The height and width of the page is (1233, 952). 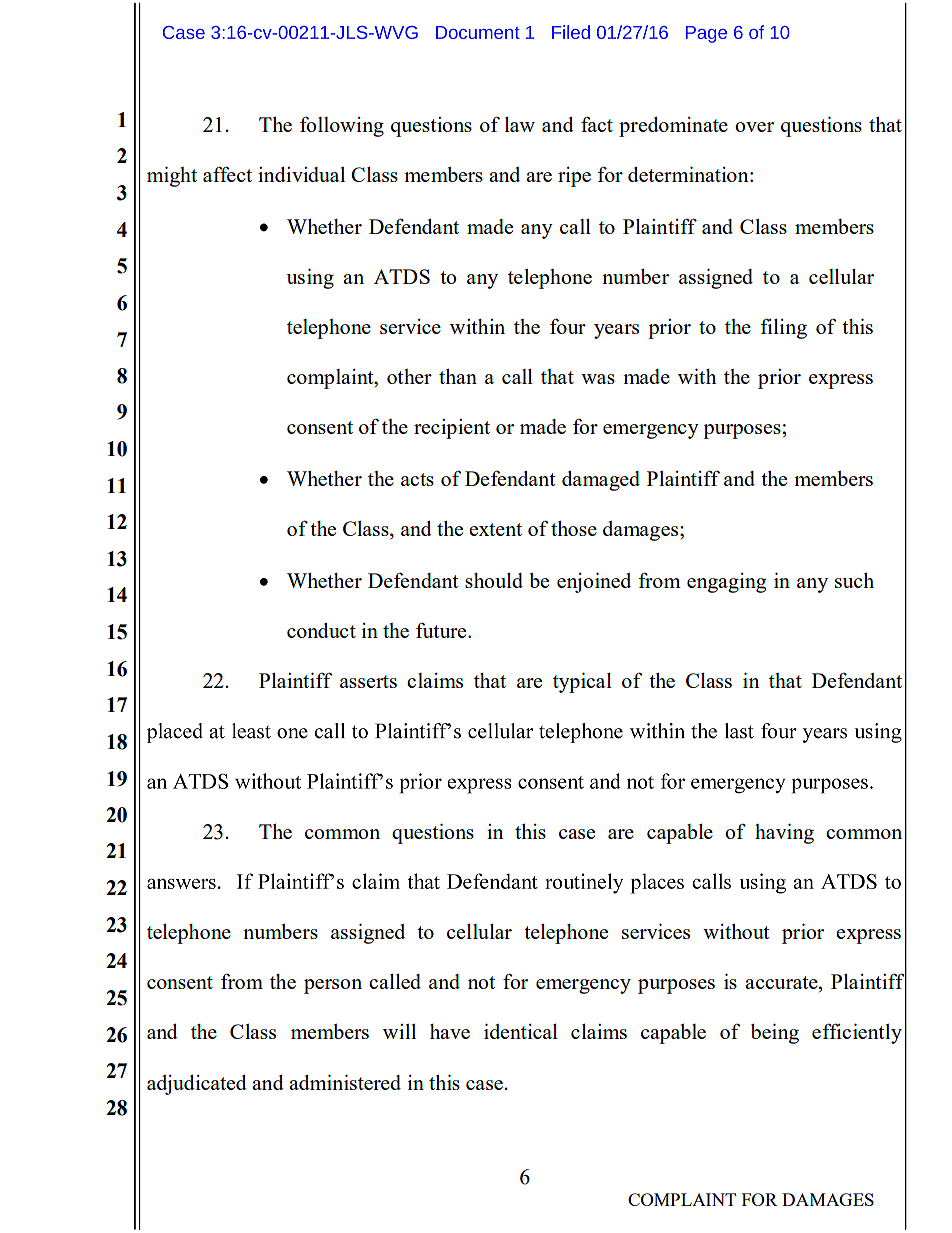 What do you see at coordinates (494, 580) in the page?
I see `should` at bounding box center [494, 580].
